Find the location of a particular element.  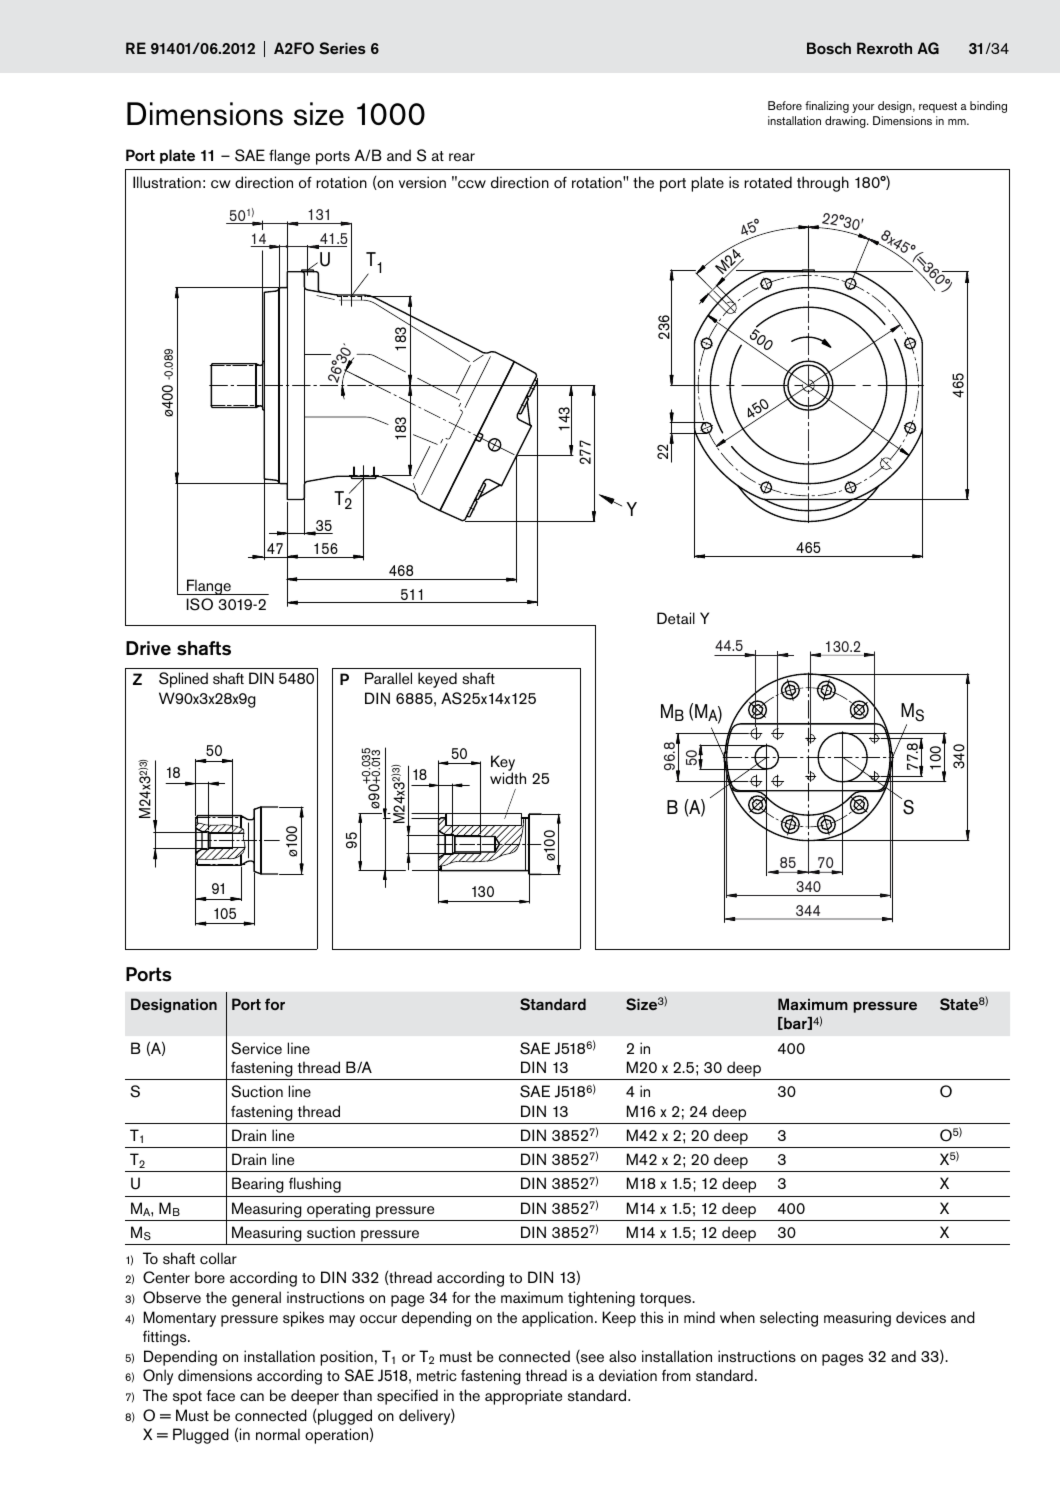

rear is located at coordinates (462, 157).
